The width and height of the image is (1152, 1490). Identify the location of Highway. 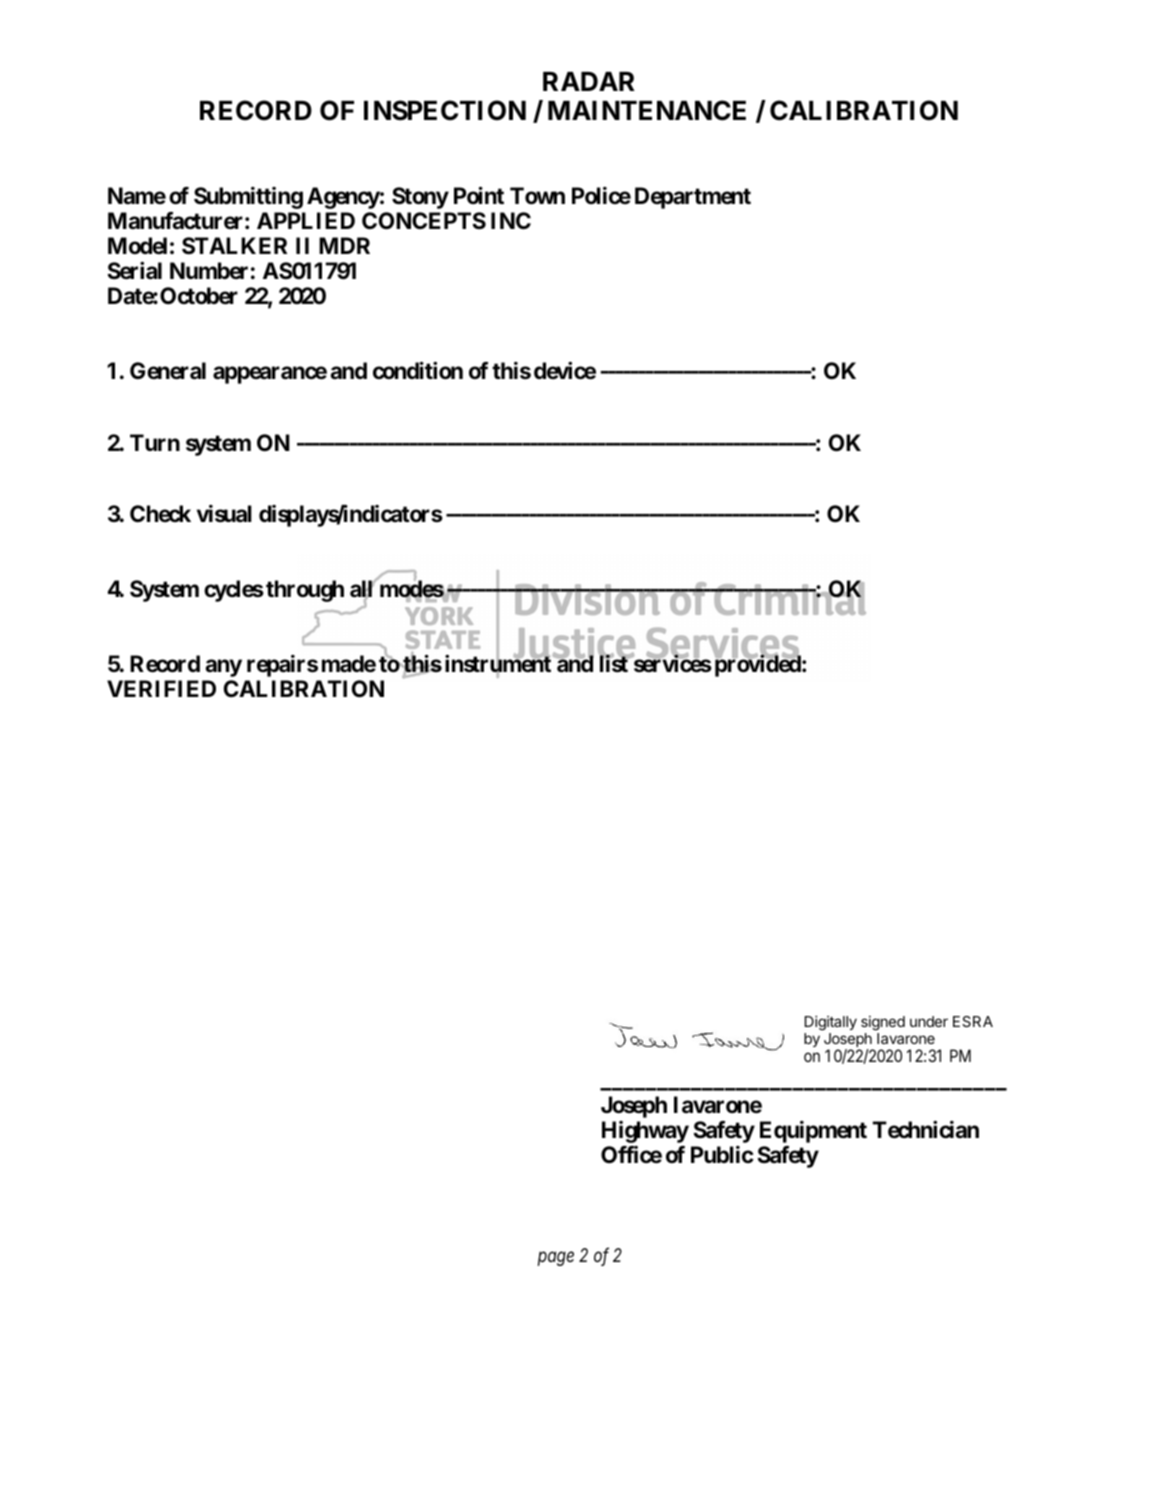
(645, 1132).
